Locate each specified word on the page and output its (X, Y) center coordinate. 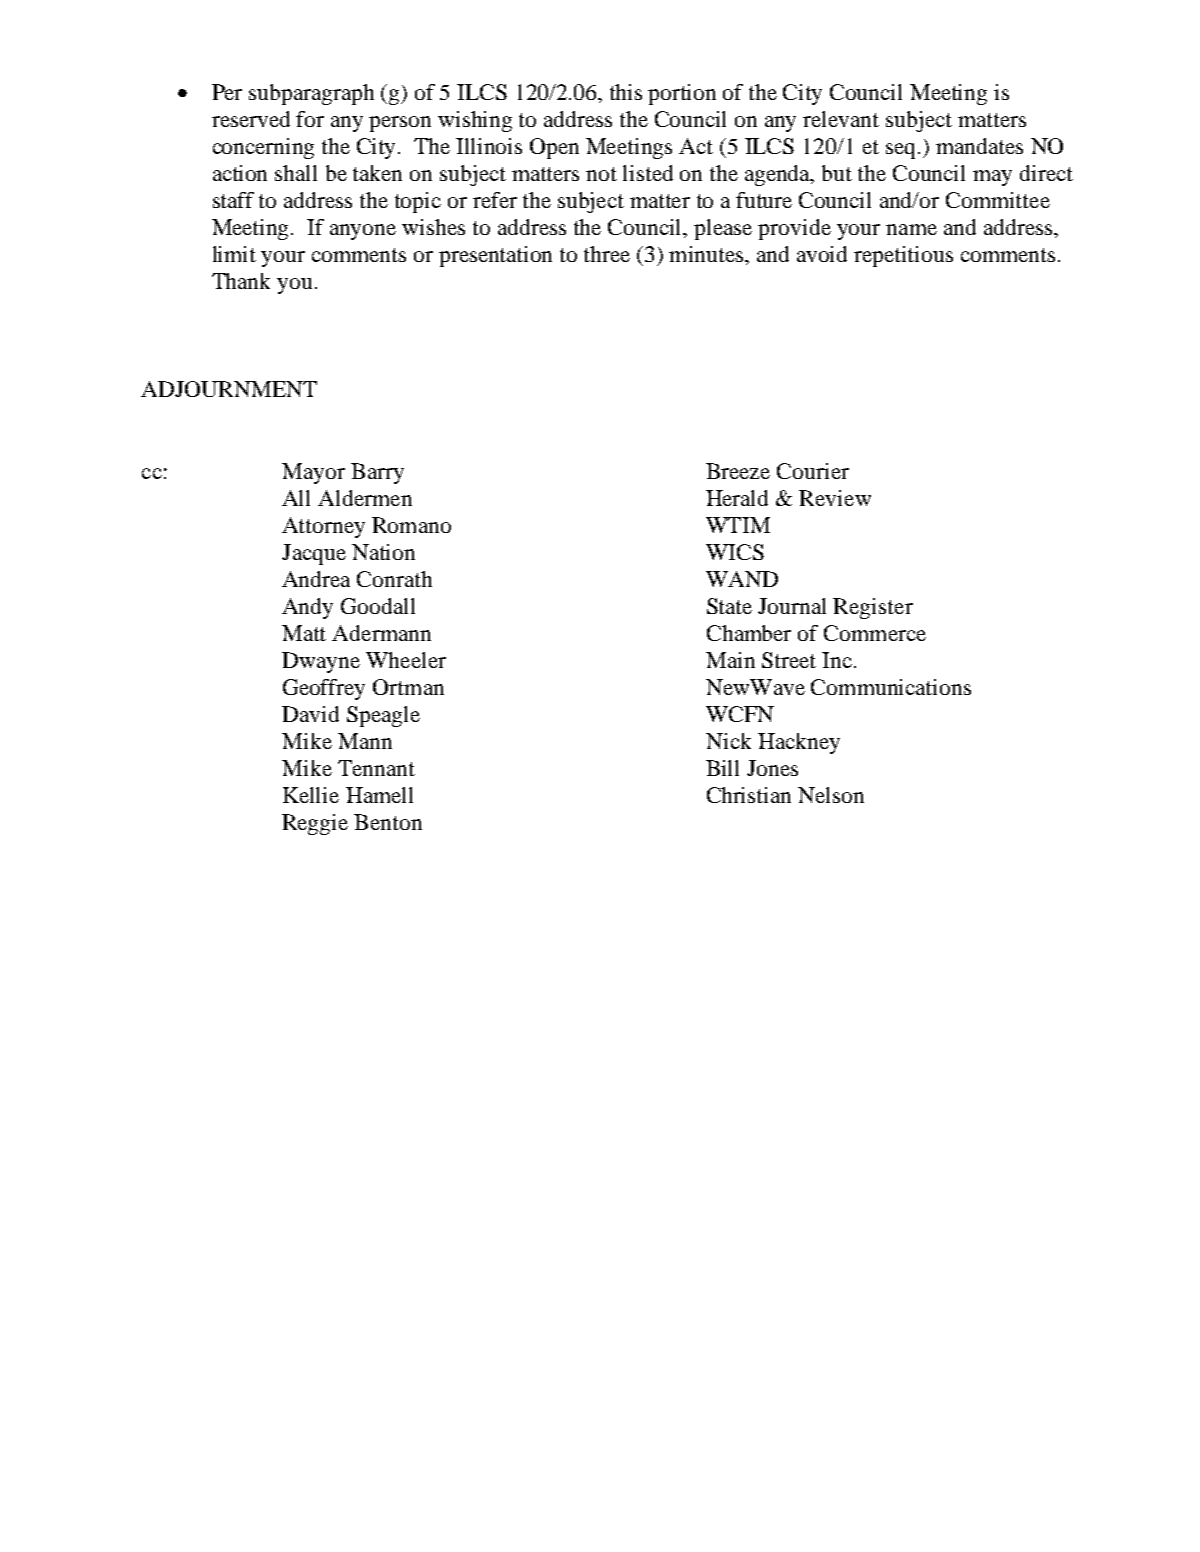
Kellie (311, 795)
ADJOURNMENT (229, 389)
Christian (749, 795)
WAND (742, 579)
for (310, 119)
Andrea (316, 579)
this (626, 92)
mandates (979, 146)
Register (873, 608)
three (607, 254)
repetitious (903, 256)
